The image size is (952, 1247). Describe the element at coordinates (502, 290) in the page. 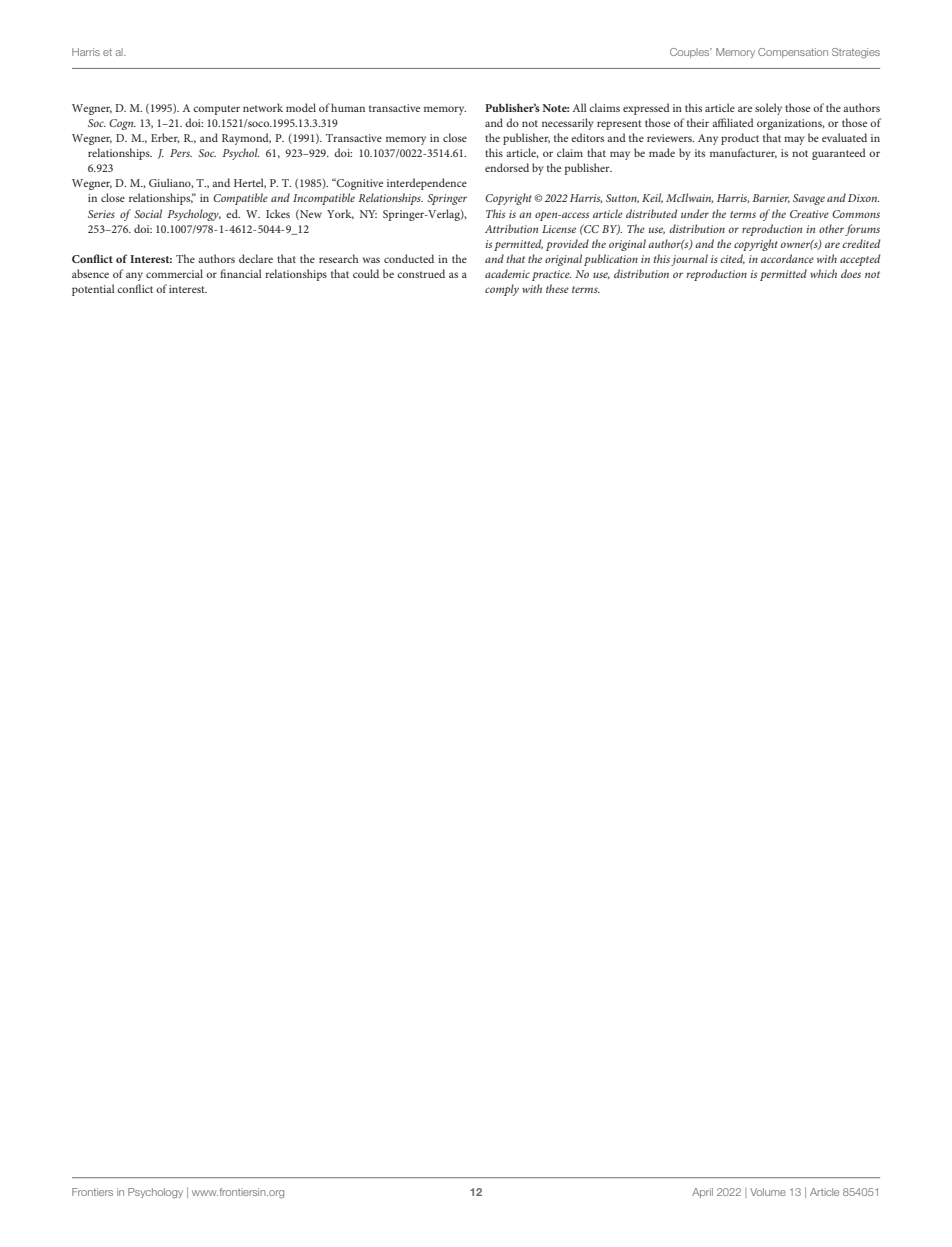

I see `comply` at that location.
